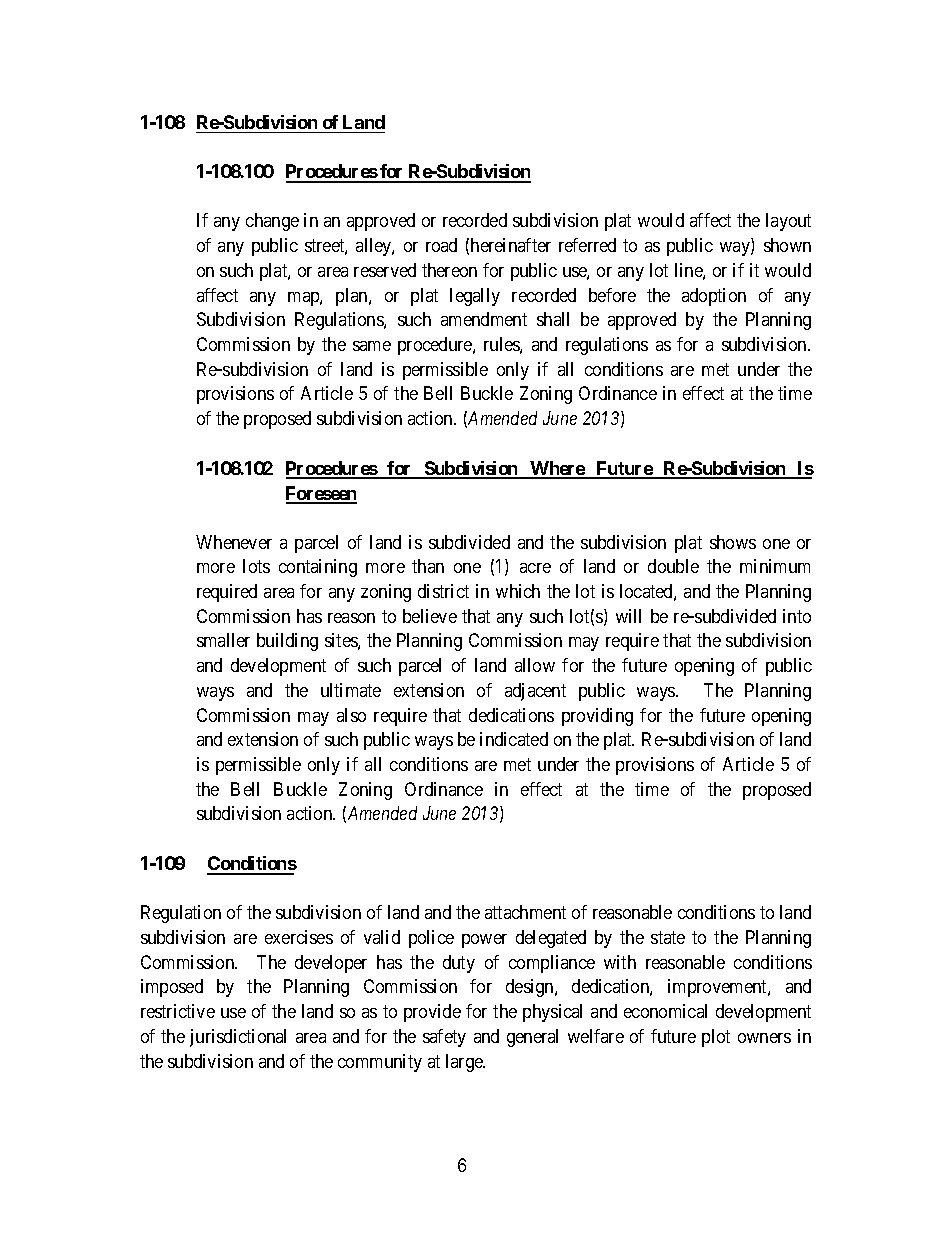  Describe the element at coordinates (787, 245) in the page. I see `shown` at that location.
